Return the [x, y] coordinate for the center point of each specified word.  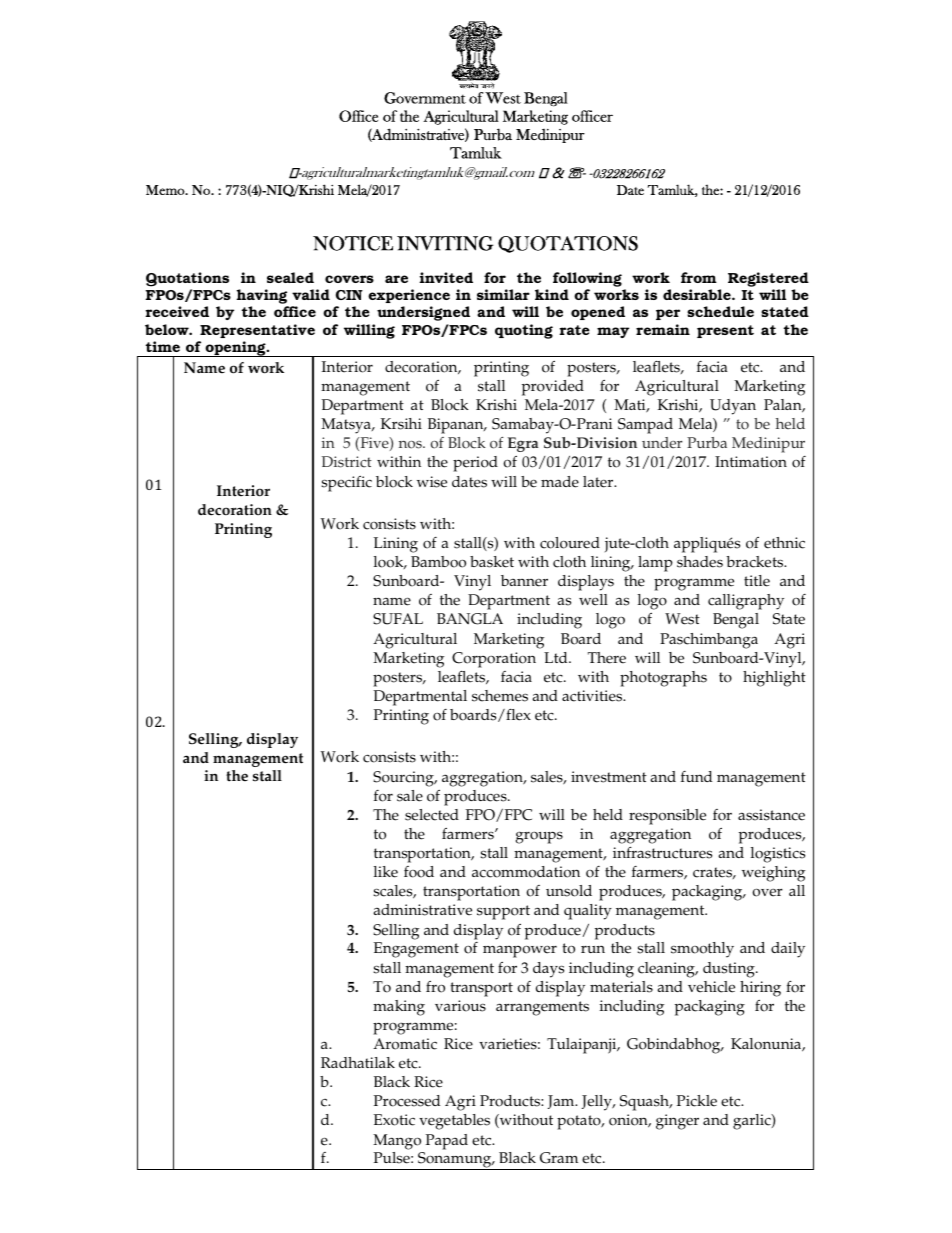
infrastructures [662, 853]
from [699, 277]
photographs [663, 679]
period [475, 464]
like [386, 872]
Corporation [494, 660]
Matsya [347, 426]
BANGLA [470, 619]
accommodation [526, 872]
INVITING [445, 243]
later [599, 482]
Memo [166, 190]
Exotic [394, 1120]
